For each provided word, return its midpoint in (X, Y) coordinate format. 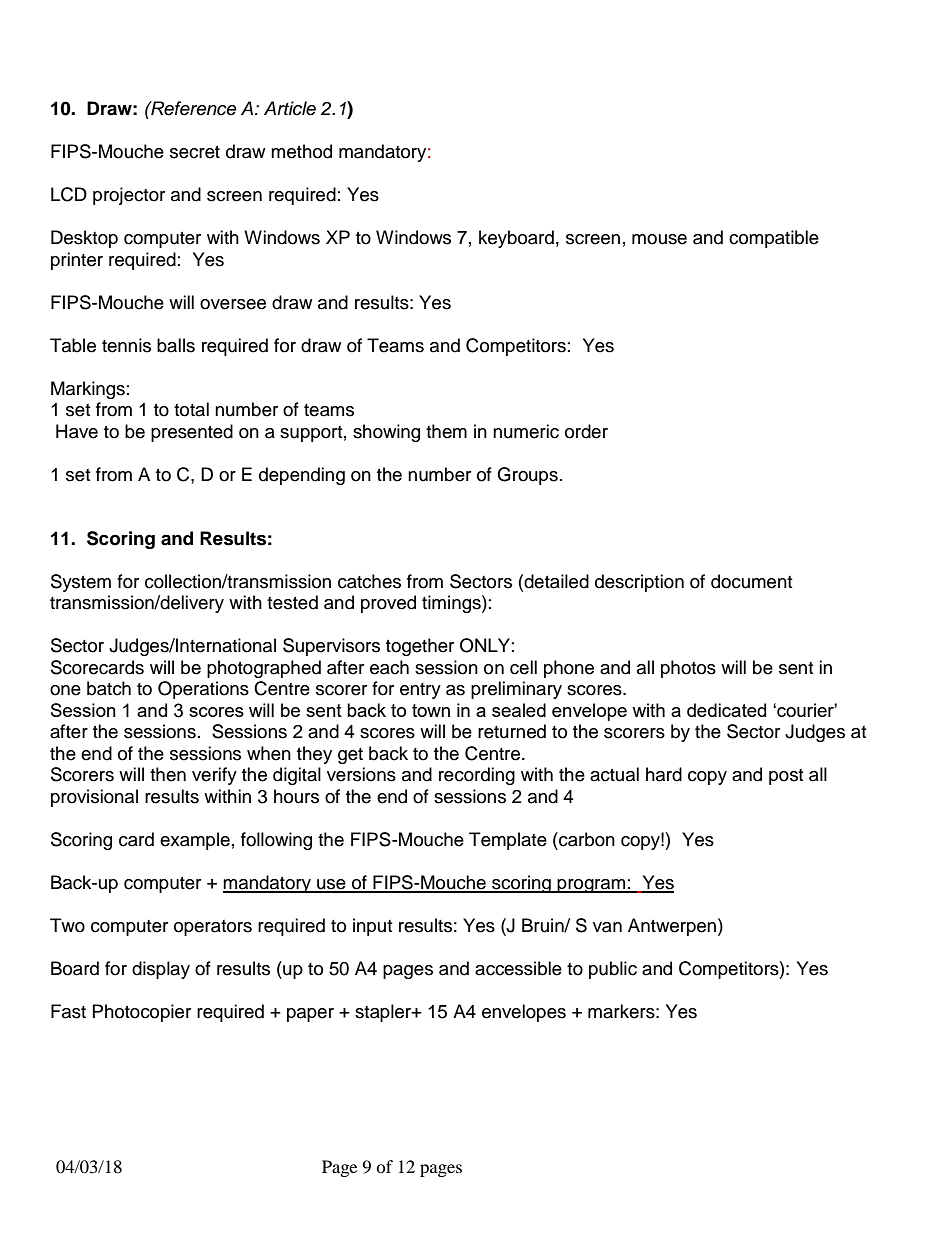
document (751, 581)
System (81, 583)
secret (195, 152)
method (301, 151)
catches (369, 581)
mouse (659, 239)
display (161, 970)
